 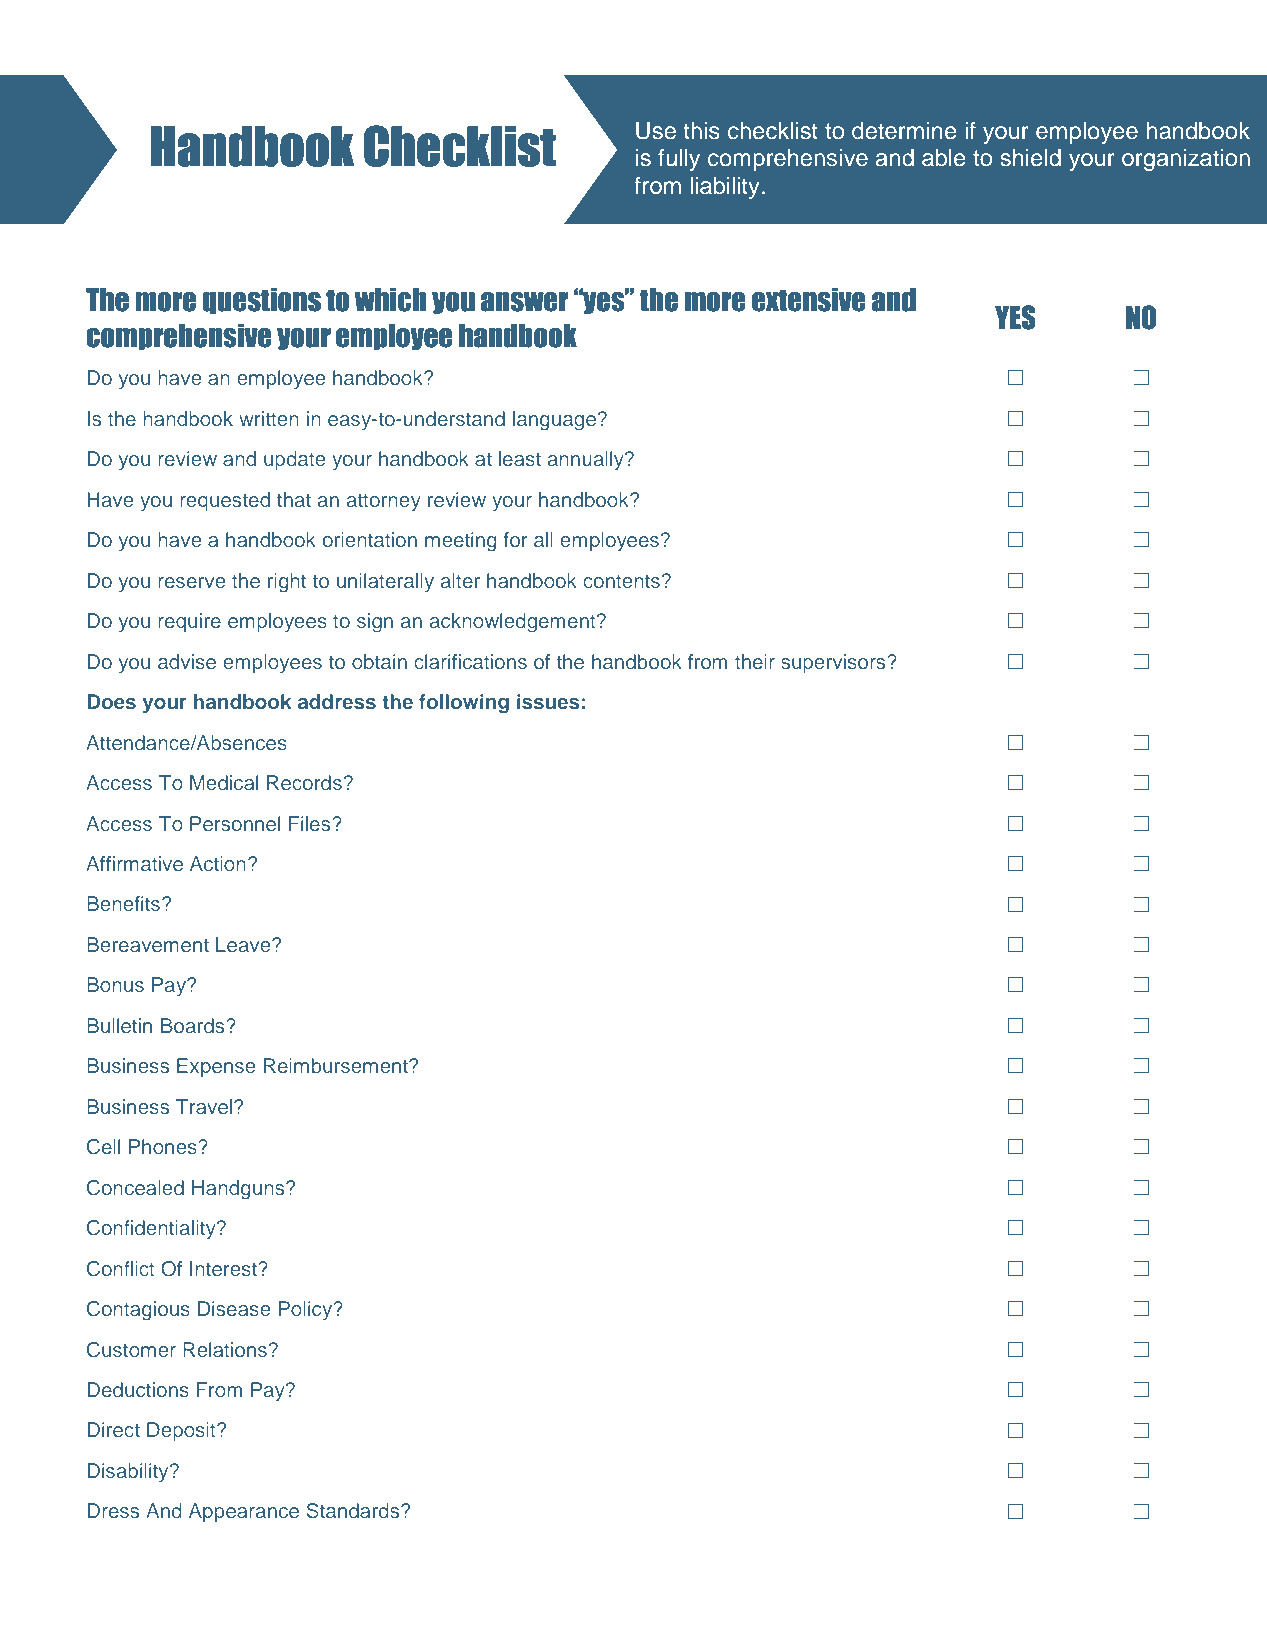 I want to click on supervisors, so click(x=834, y=663).
